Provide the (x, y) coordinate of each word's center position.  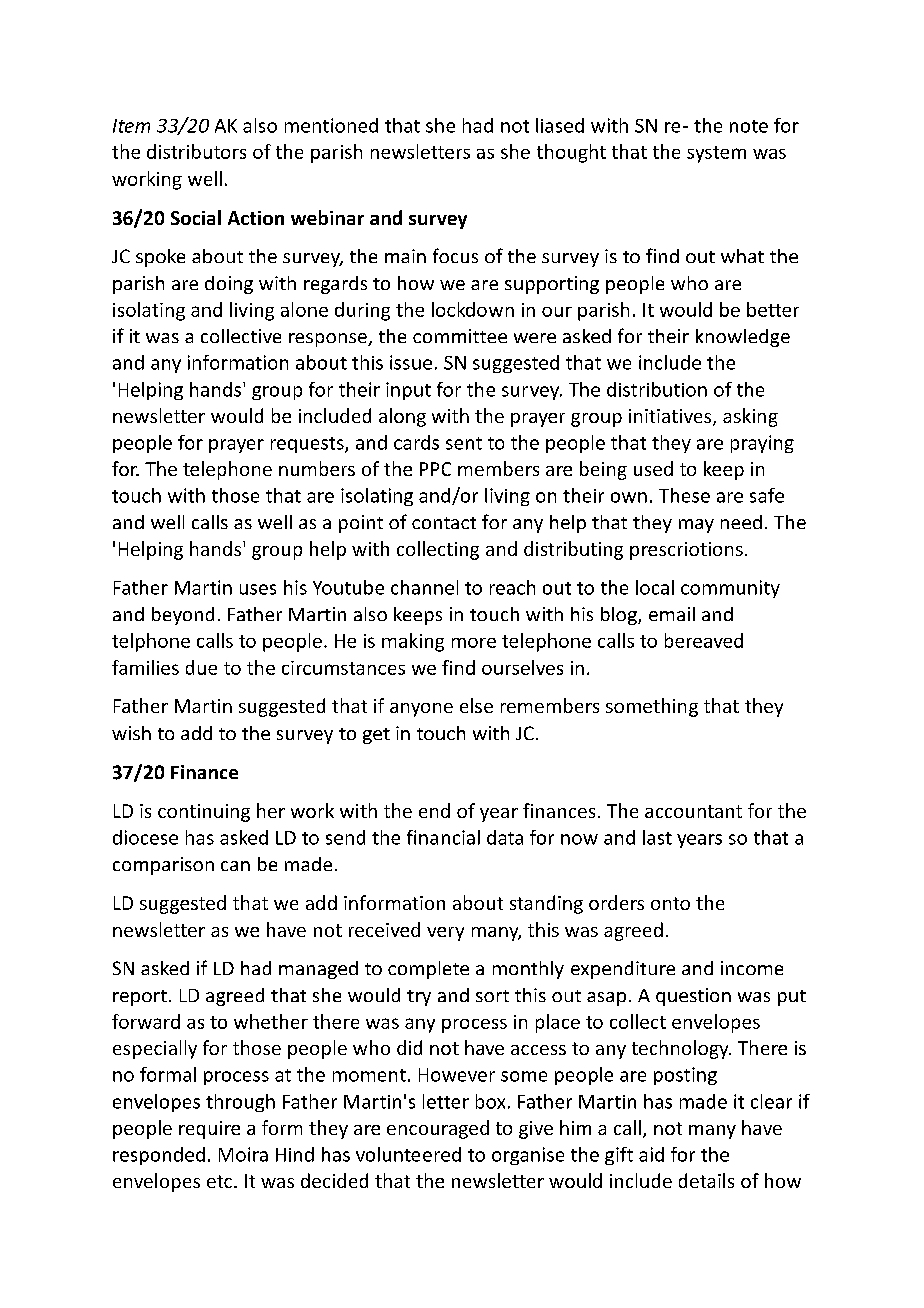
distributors (196, 151)
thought (571, 153)
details (706, 1180)
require (209, 1130)
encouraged (438, 1129)
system (716, 154)
